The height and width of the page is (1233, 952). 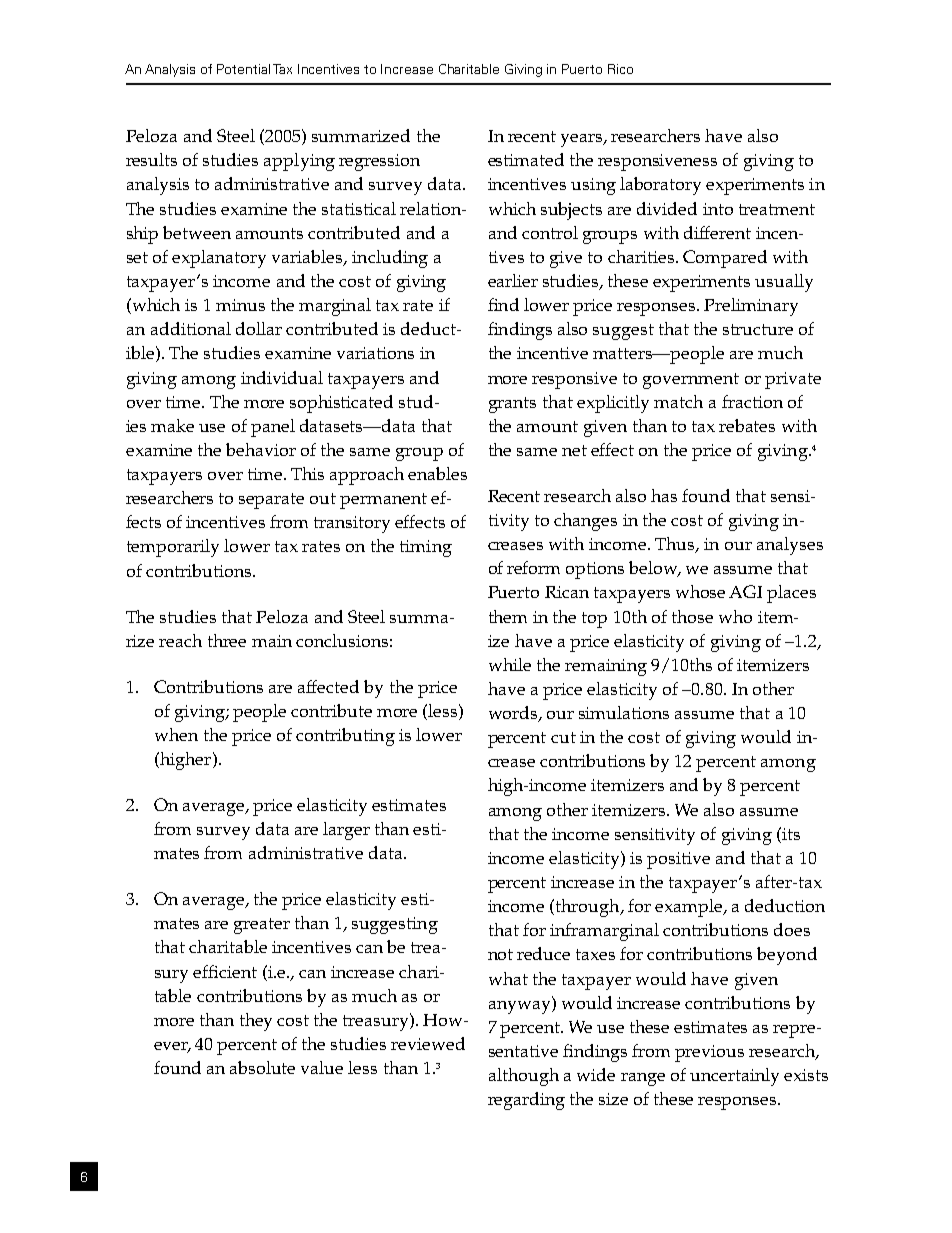 What do you see at coordinates (273, 428) in the page?
I see `panel` at bounding box center [273, 428].
